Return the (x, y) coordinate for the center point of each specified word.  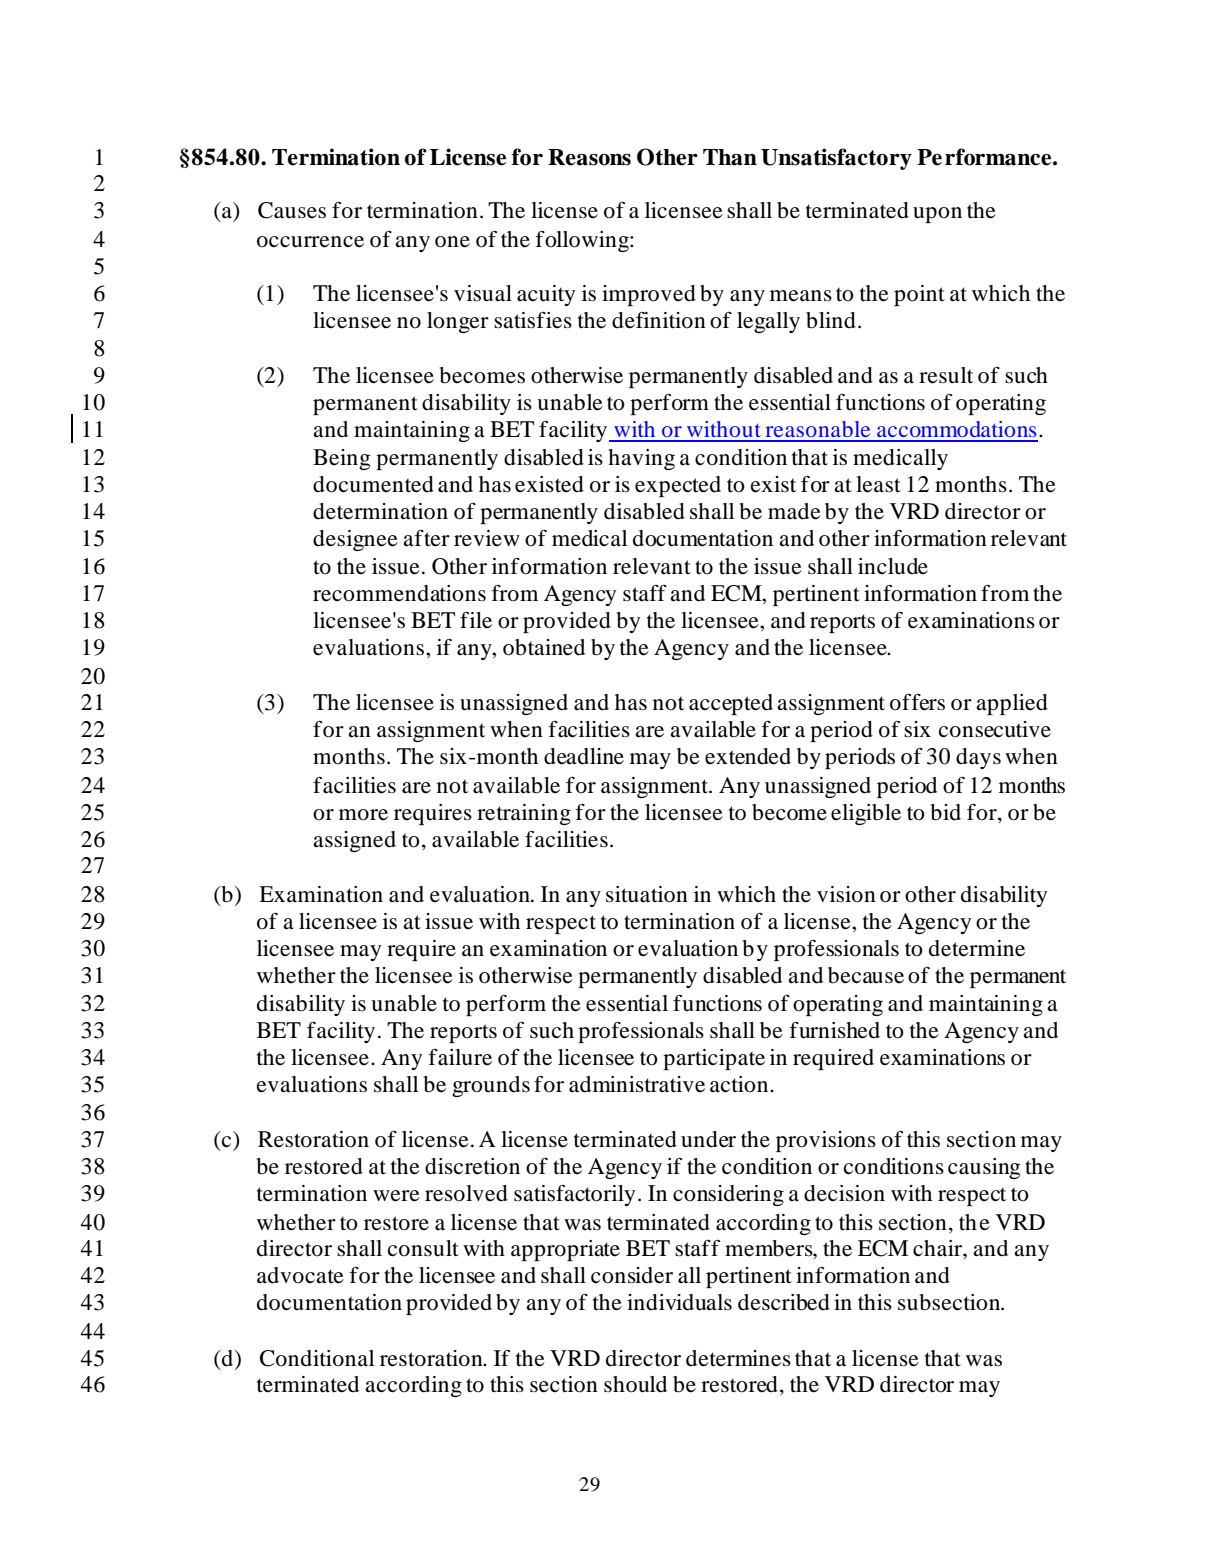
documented (373, 484)
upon (937, 215)
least (878, 484)
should (635, 1384)
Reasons (589, 157)
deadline (584, 756)
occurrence (310, 242)
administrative (637, 1084)
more (363, 815)
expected (678, 486)
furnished (834, 1030)
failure (460, 1057)
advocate (300, 1275)
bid (946, 812)
